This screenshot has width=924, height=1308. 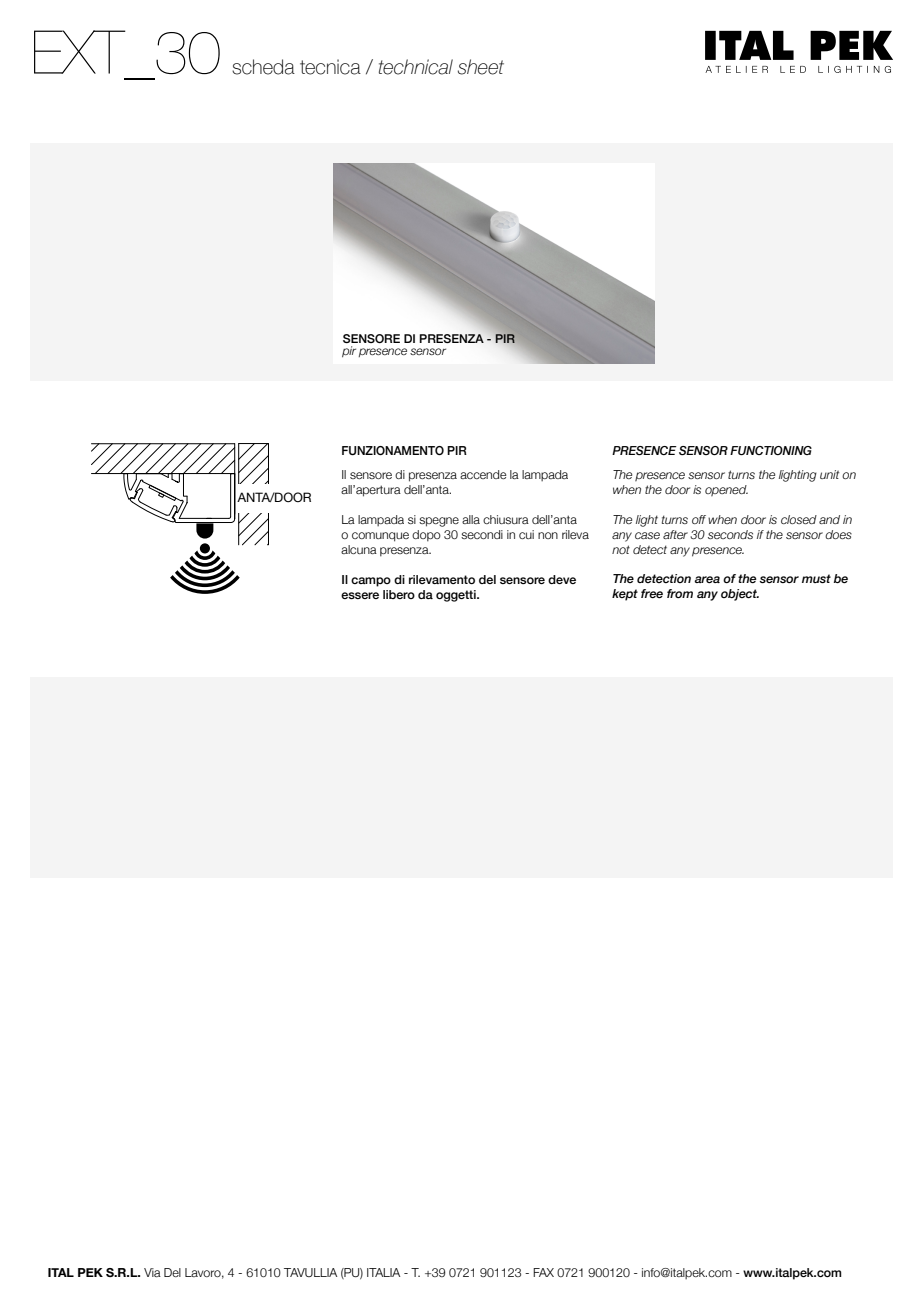 What do you see at coordinates (360, 595) in the screenshot?
I see `essere` at bounding box center [360, 595].
